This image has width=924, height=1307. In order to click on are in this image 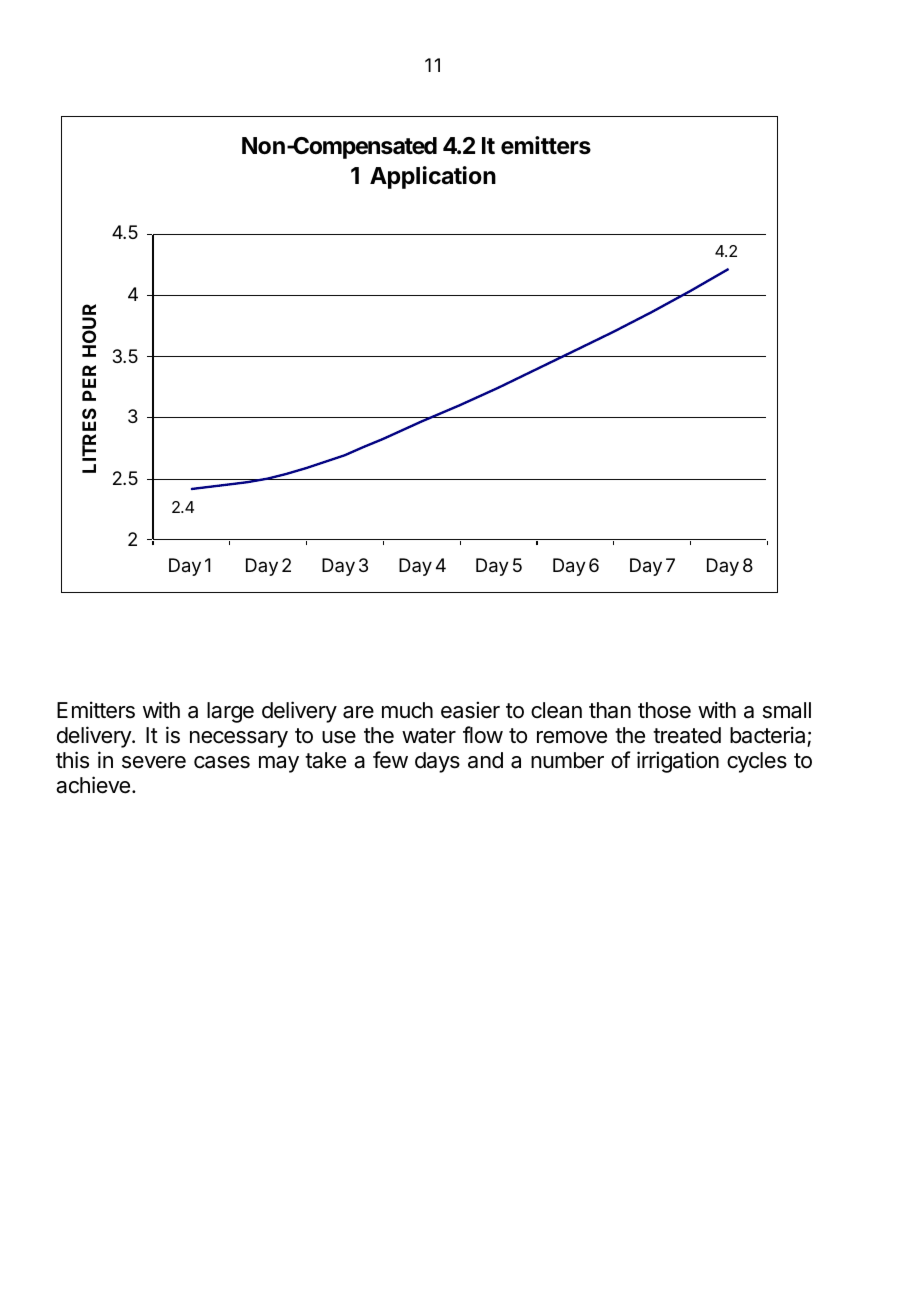, I will do `click(358, 712)`.
